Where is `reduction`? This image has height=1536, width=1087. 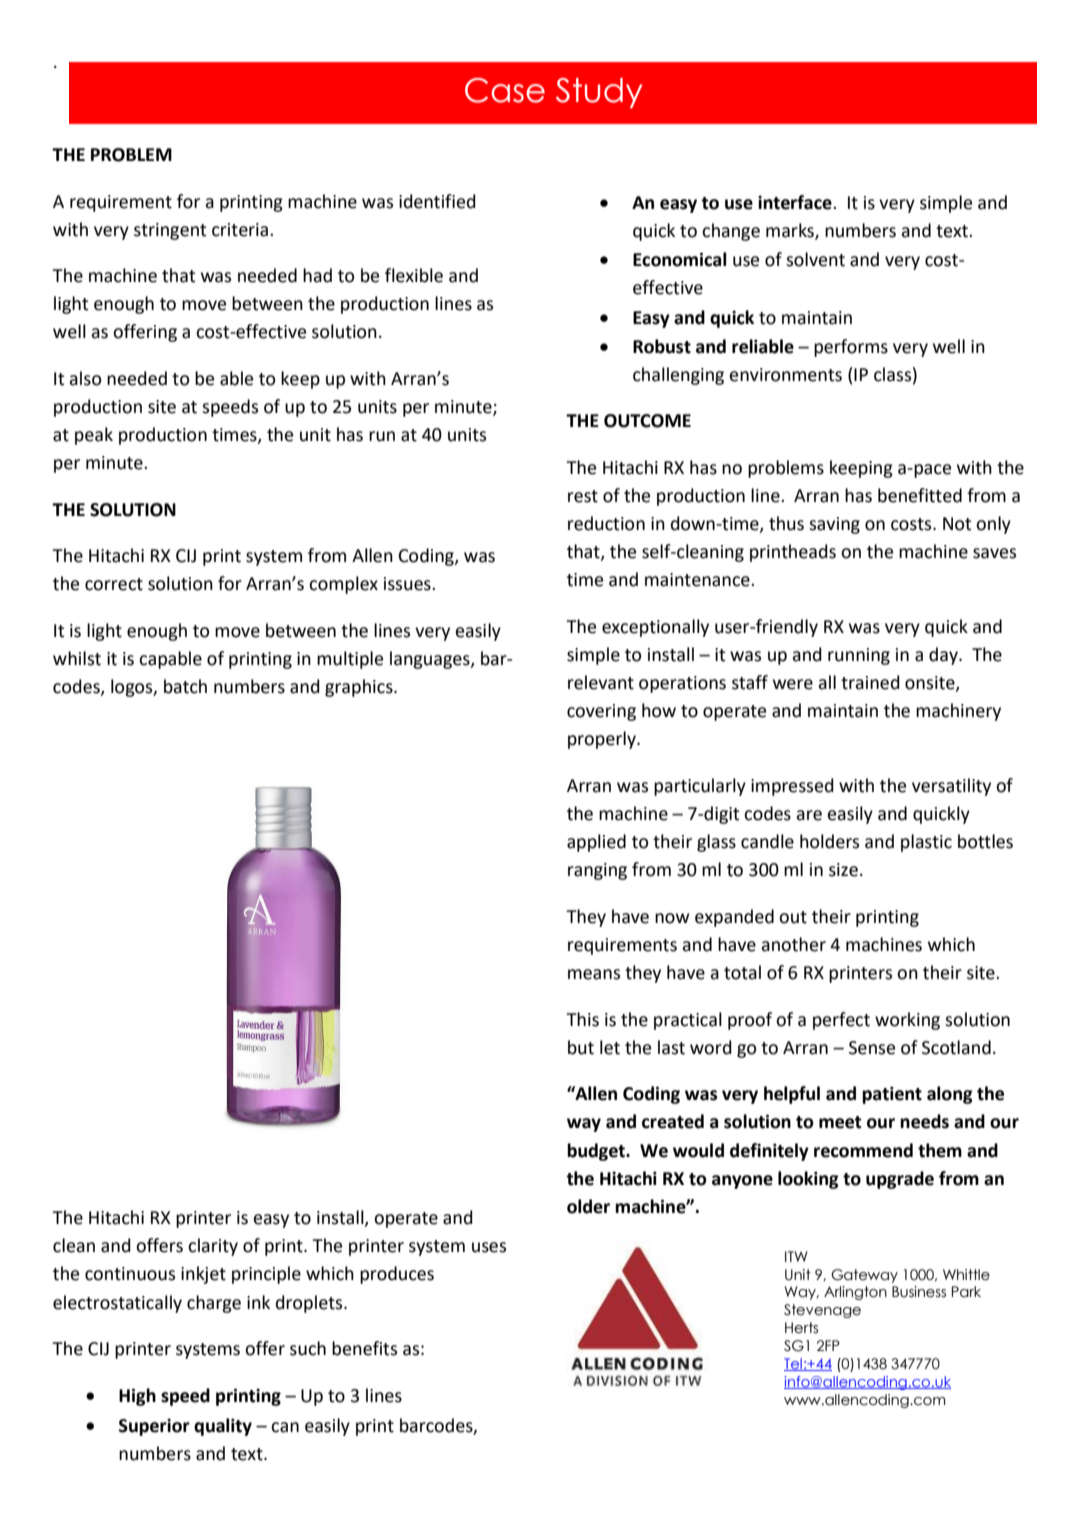 reduction is located at coordinates (606, 523).
